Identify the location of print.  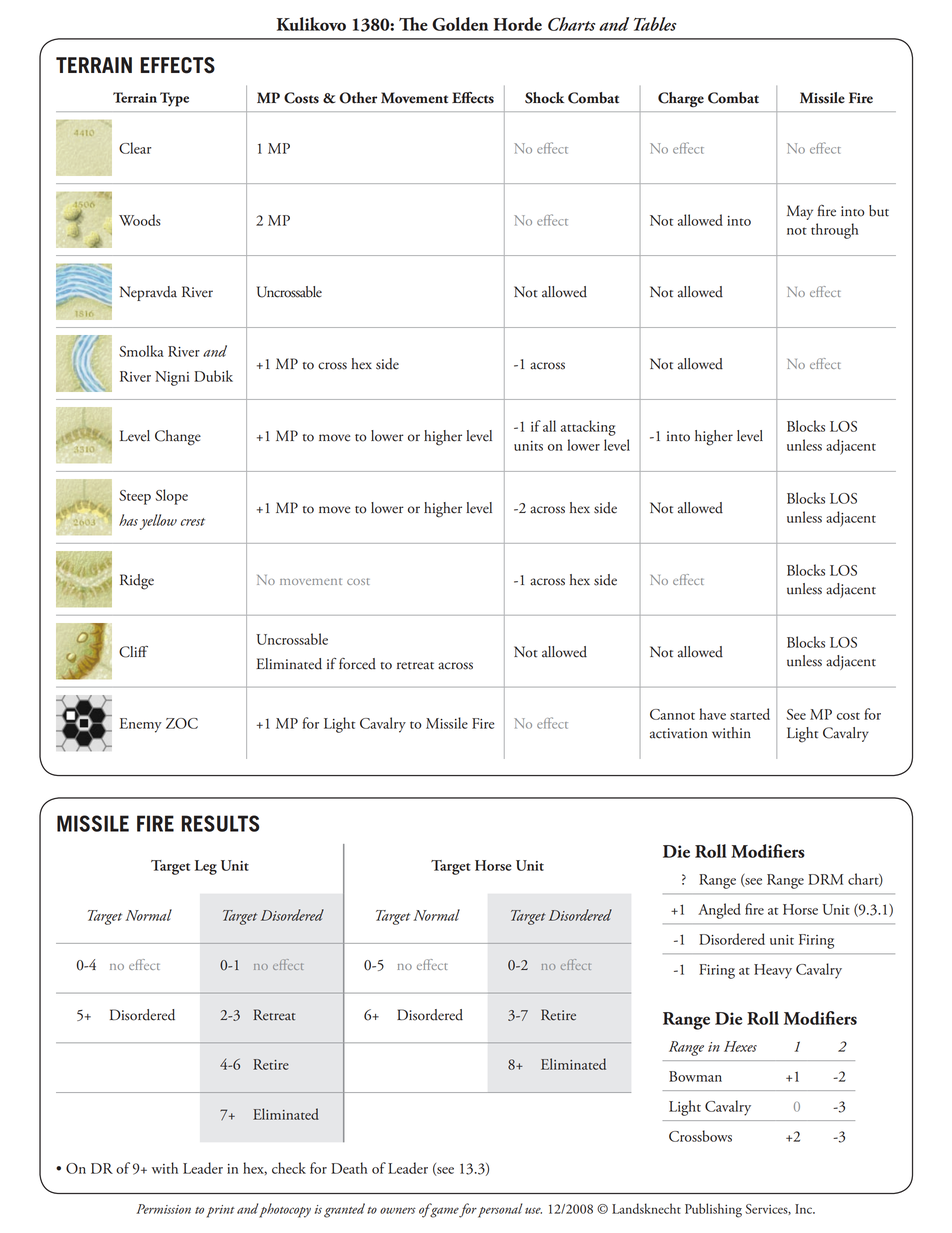
(220, 1211).
